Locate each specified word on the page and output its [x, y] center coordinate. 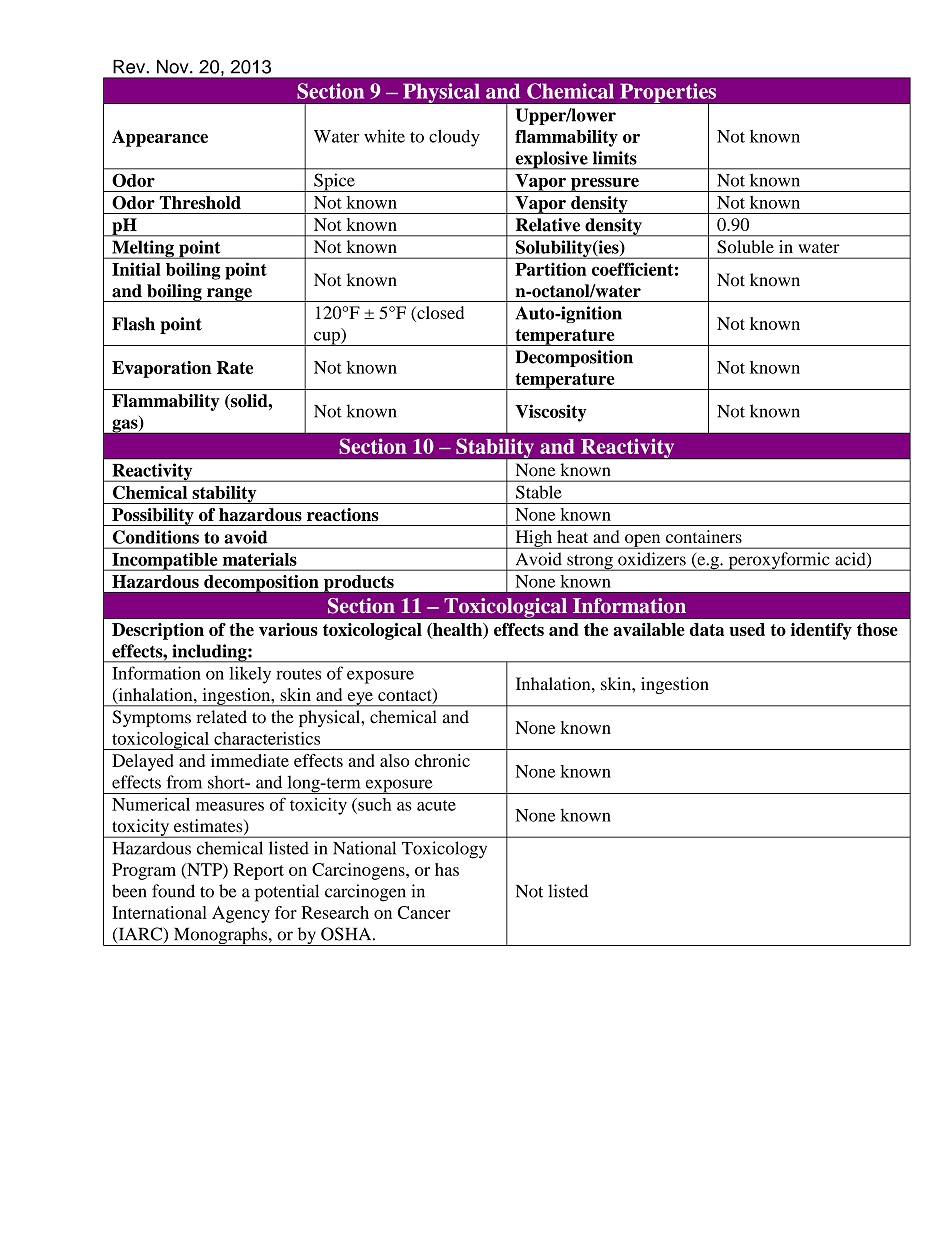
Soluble [746, 246]
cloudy [454, 138]
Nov [174, 67]
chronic [442, 760]
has [447, 869]
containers [704, 536]
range [229, 295]
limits [615, 158]
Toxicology [444, 850]
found [173, 891]
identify [821, 631]
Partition [551, 269]
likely [250, 675]
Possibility [153, 517]
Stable [539, 492]
